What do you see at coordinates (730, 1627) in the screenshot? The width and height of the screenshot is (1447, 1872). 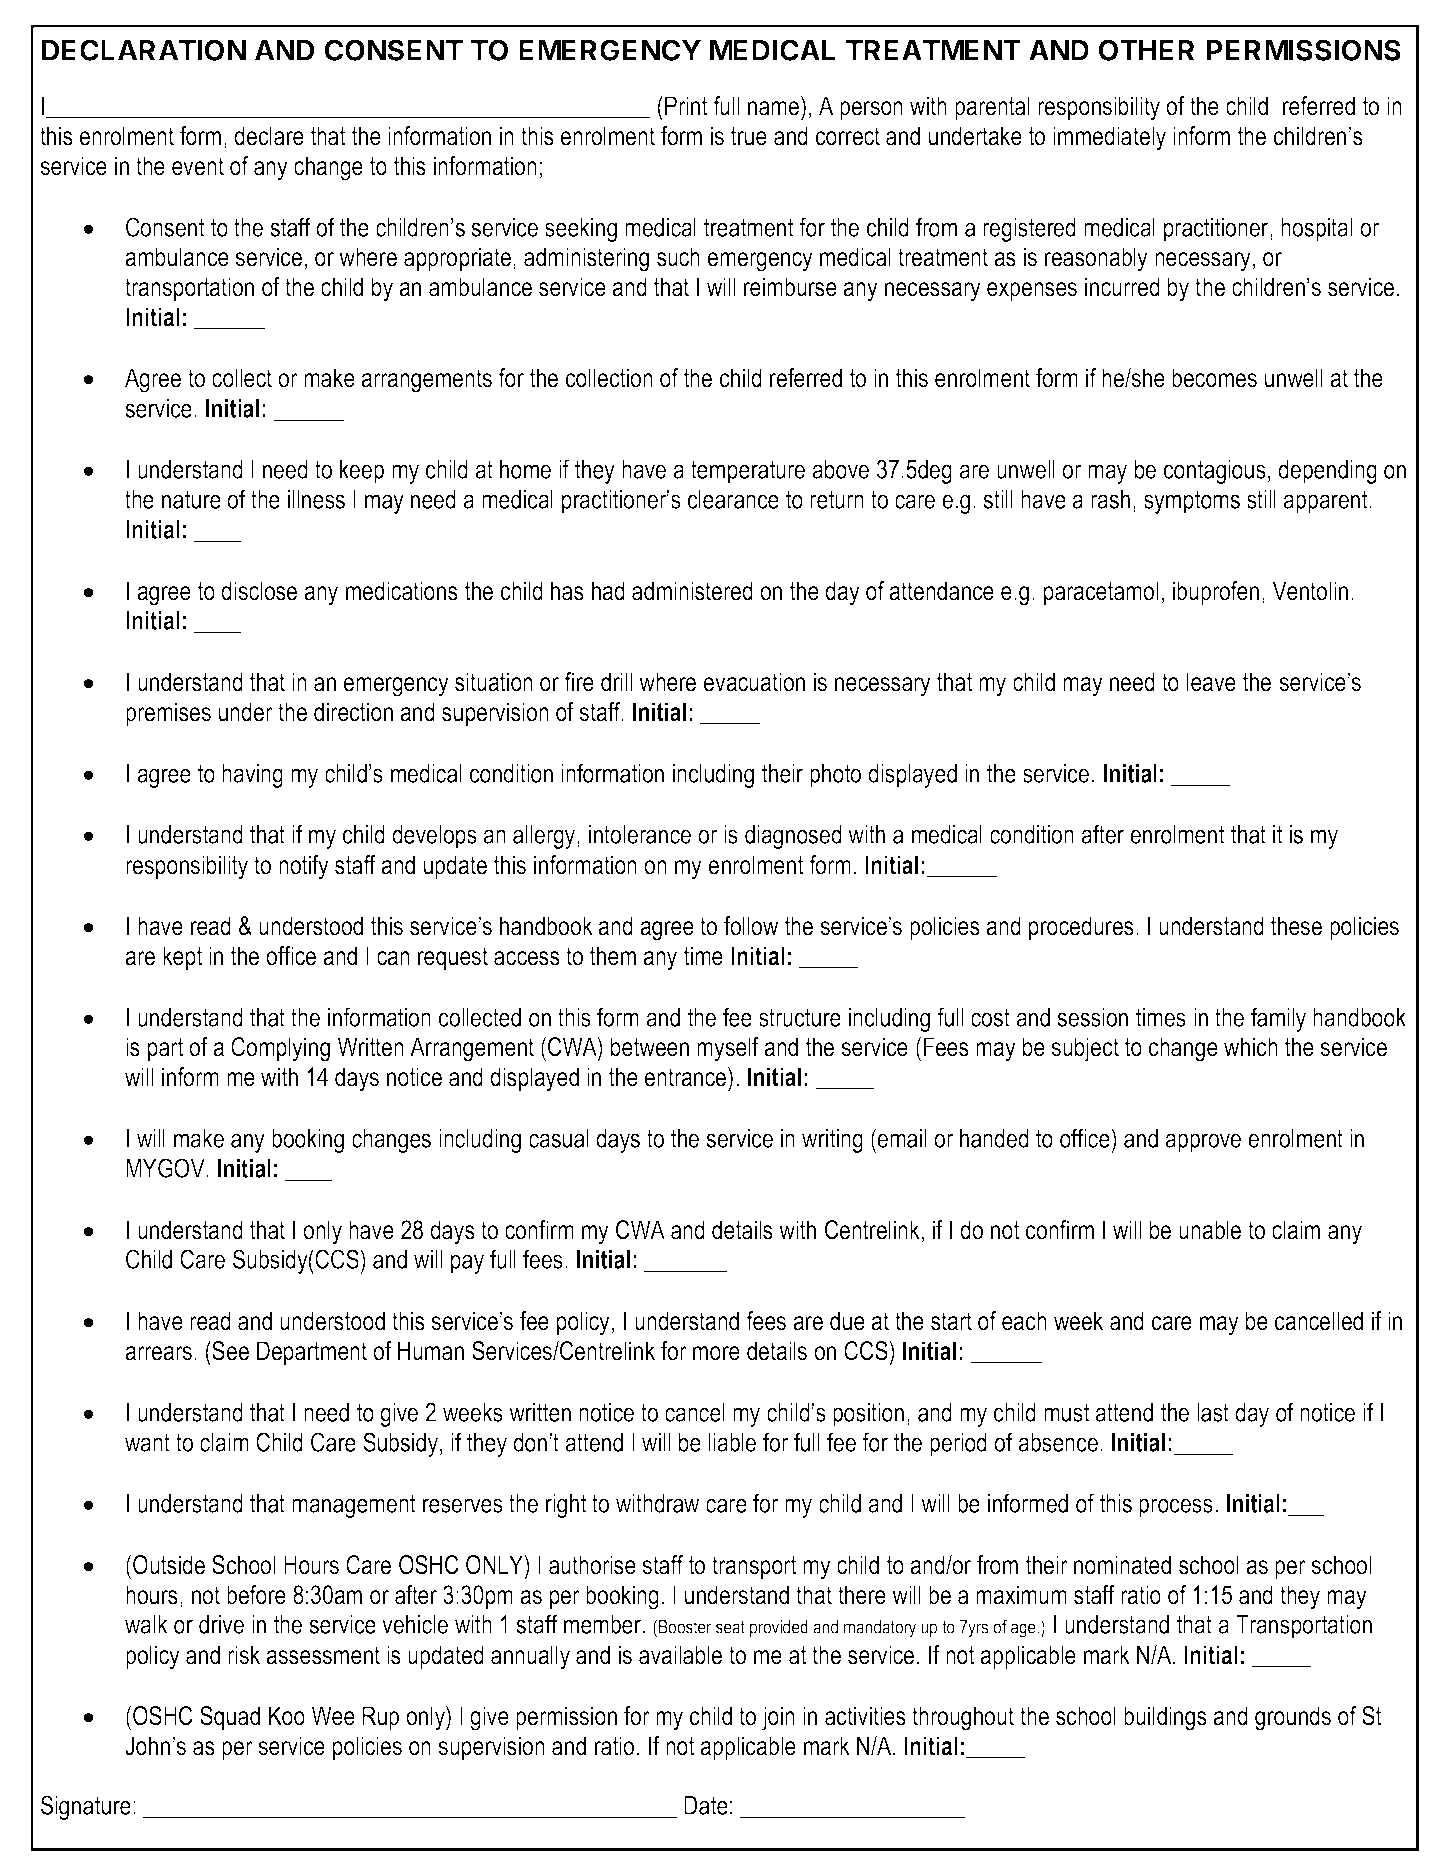 I see `seat` at bounding box center [730, 1627].
